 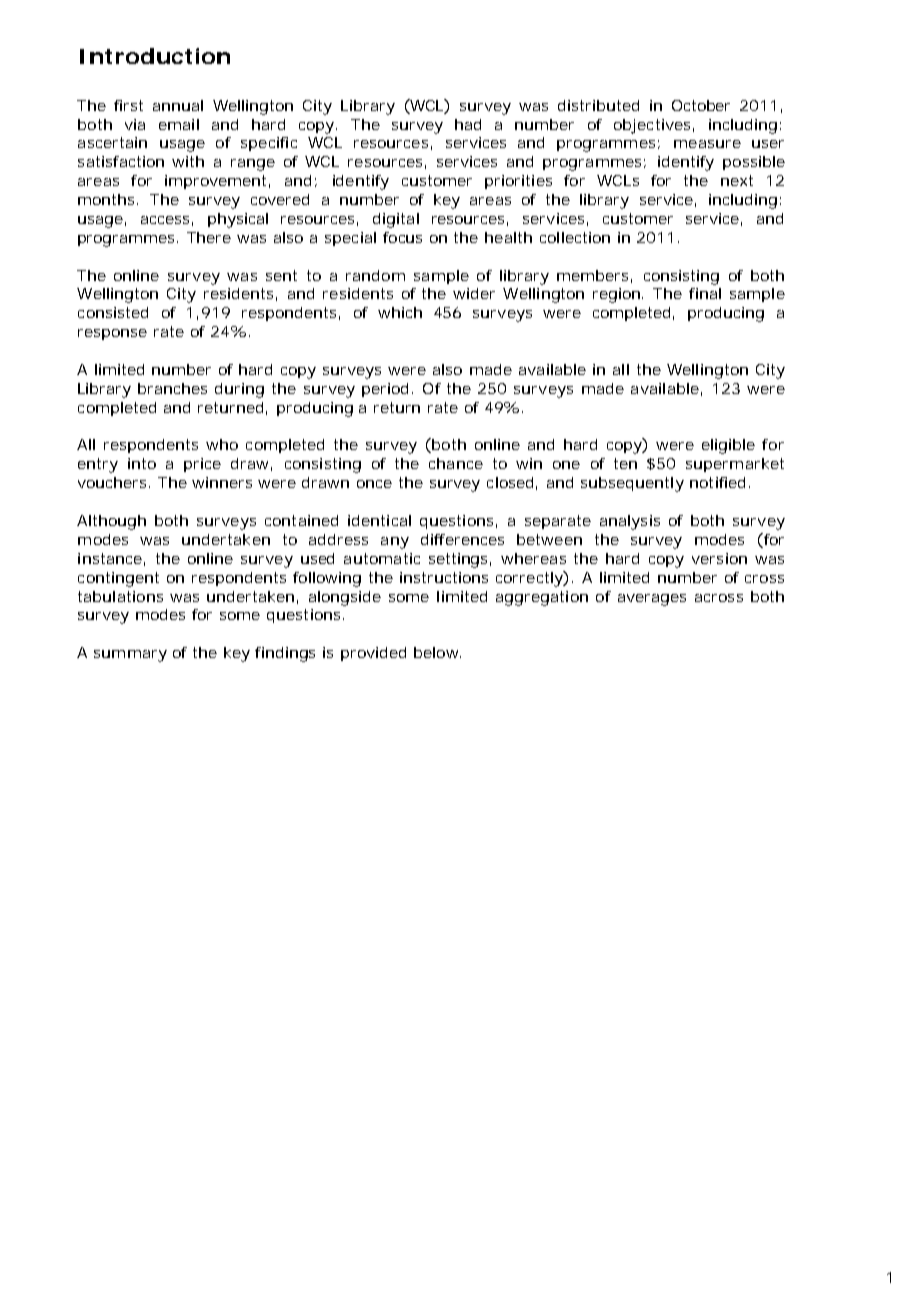 What do you see at coordinates (705, 293) in the screenshot?
I see `final` at bounding box center [705, 293].
